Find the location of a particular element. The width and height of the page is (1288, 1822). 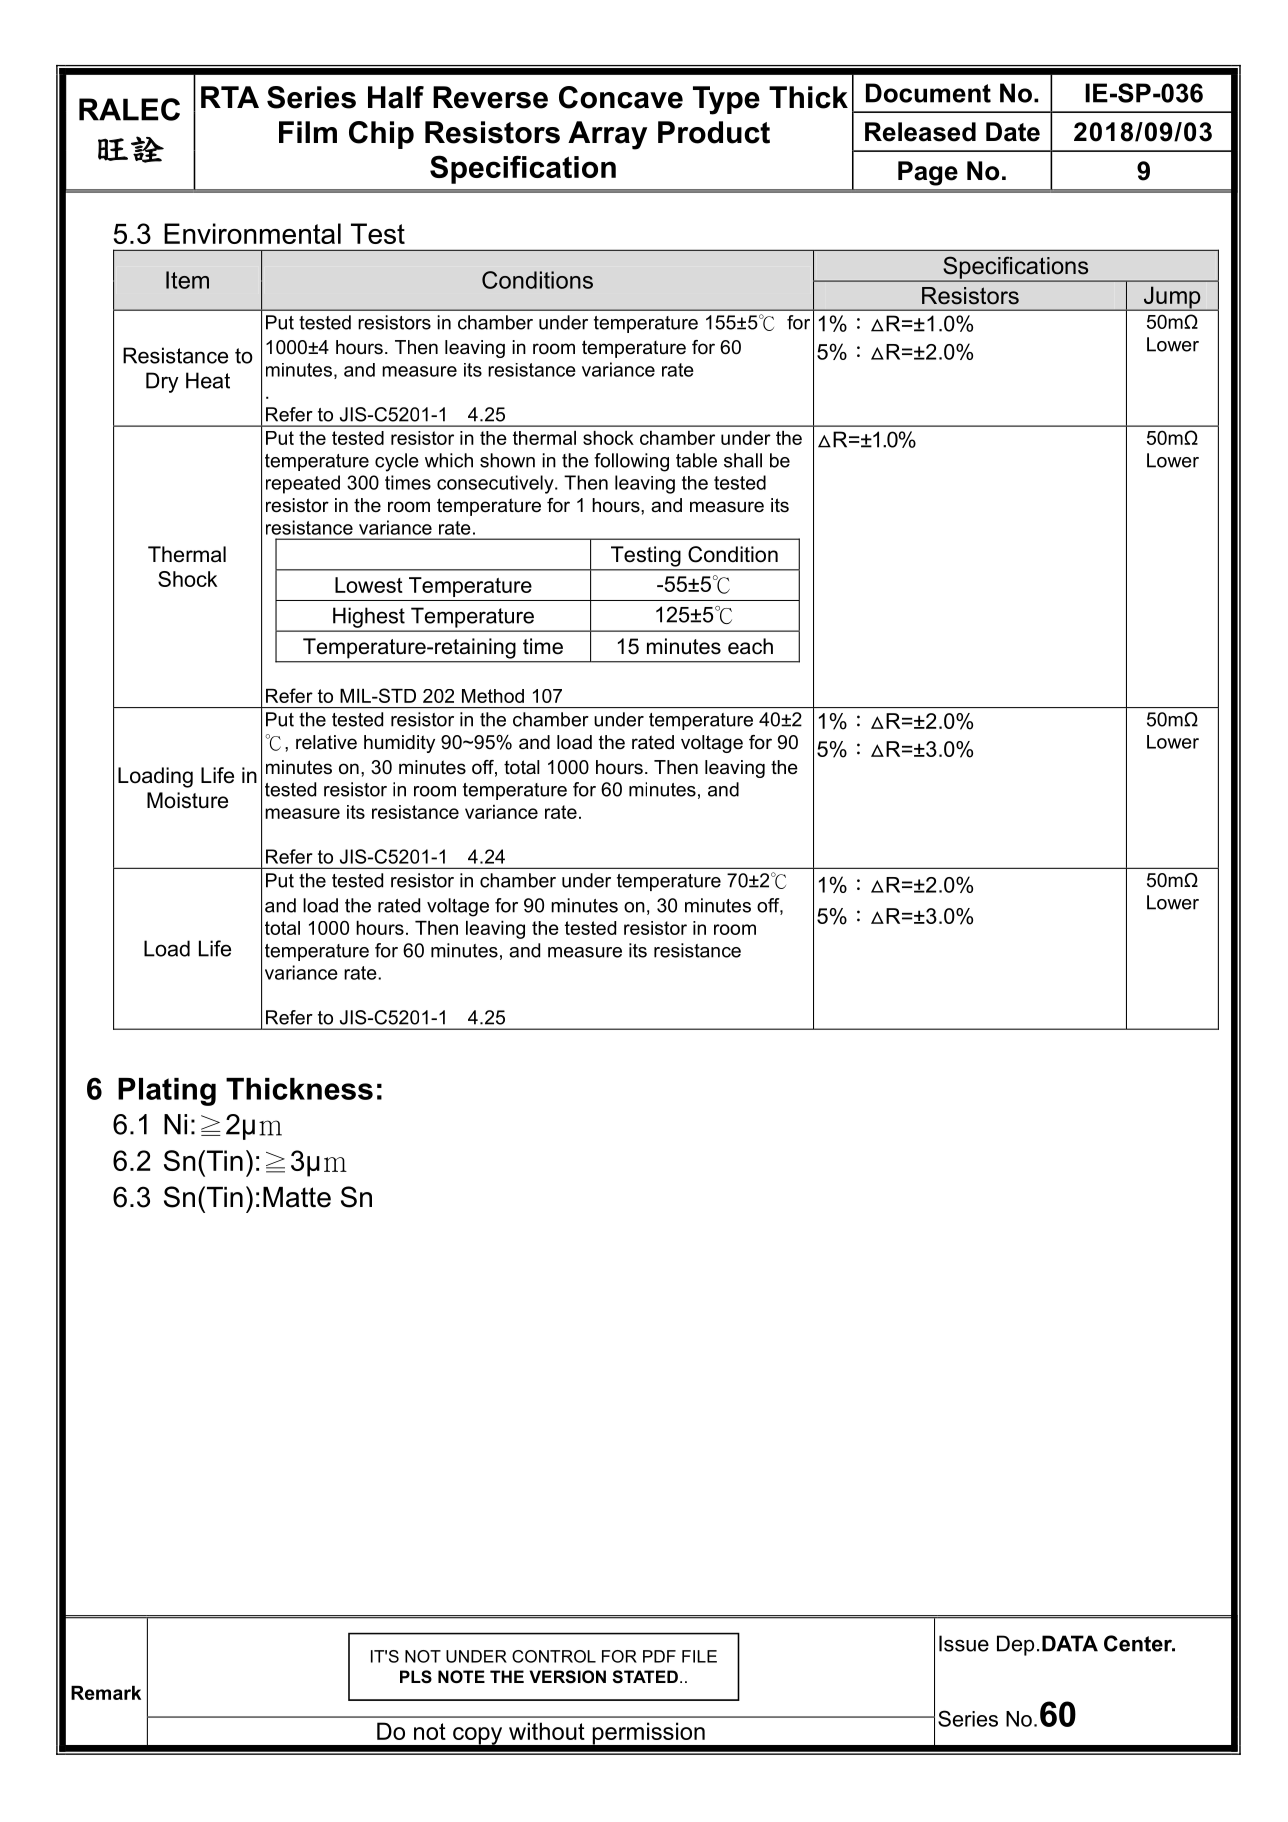

Issue is located at coordinates (964, 1643).
